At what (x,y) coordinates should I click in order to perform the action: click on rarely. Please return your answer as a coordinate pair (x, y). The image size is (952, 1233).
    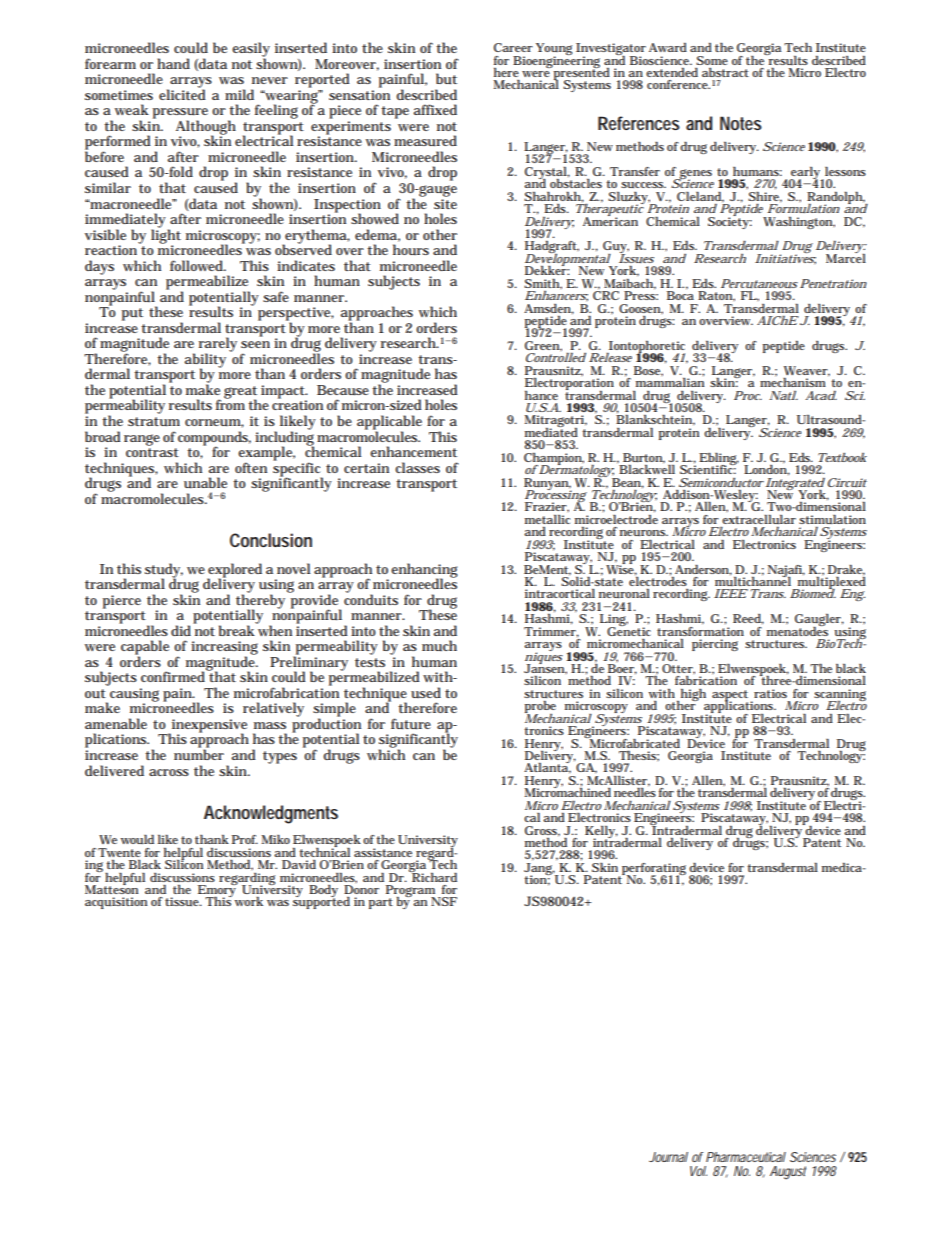
    Looking at the image, I should click on (218, 345).
